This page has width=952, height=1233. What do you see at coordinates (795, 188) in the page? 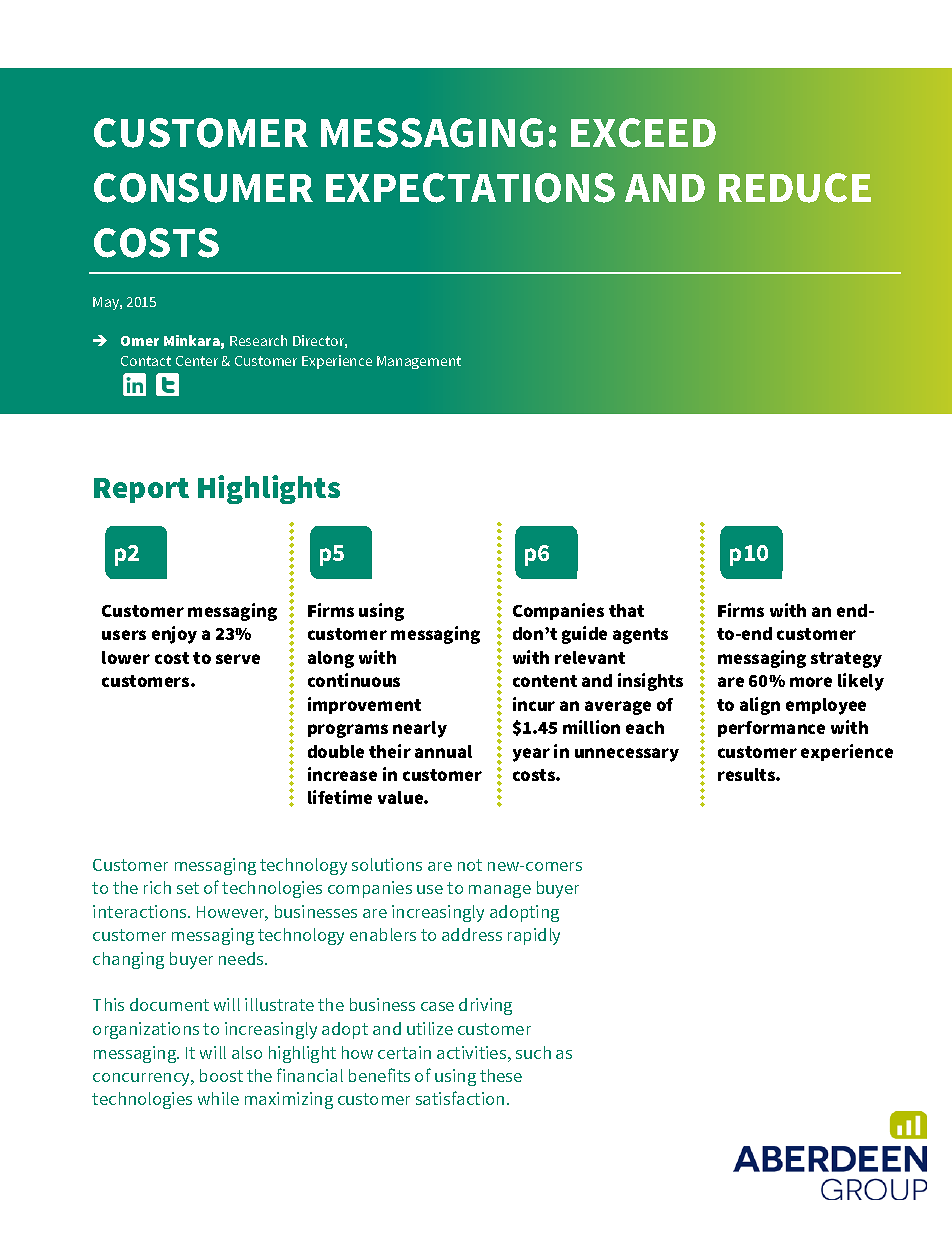
I see `REDUCE` at bounding box center [795, 188].
